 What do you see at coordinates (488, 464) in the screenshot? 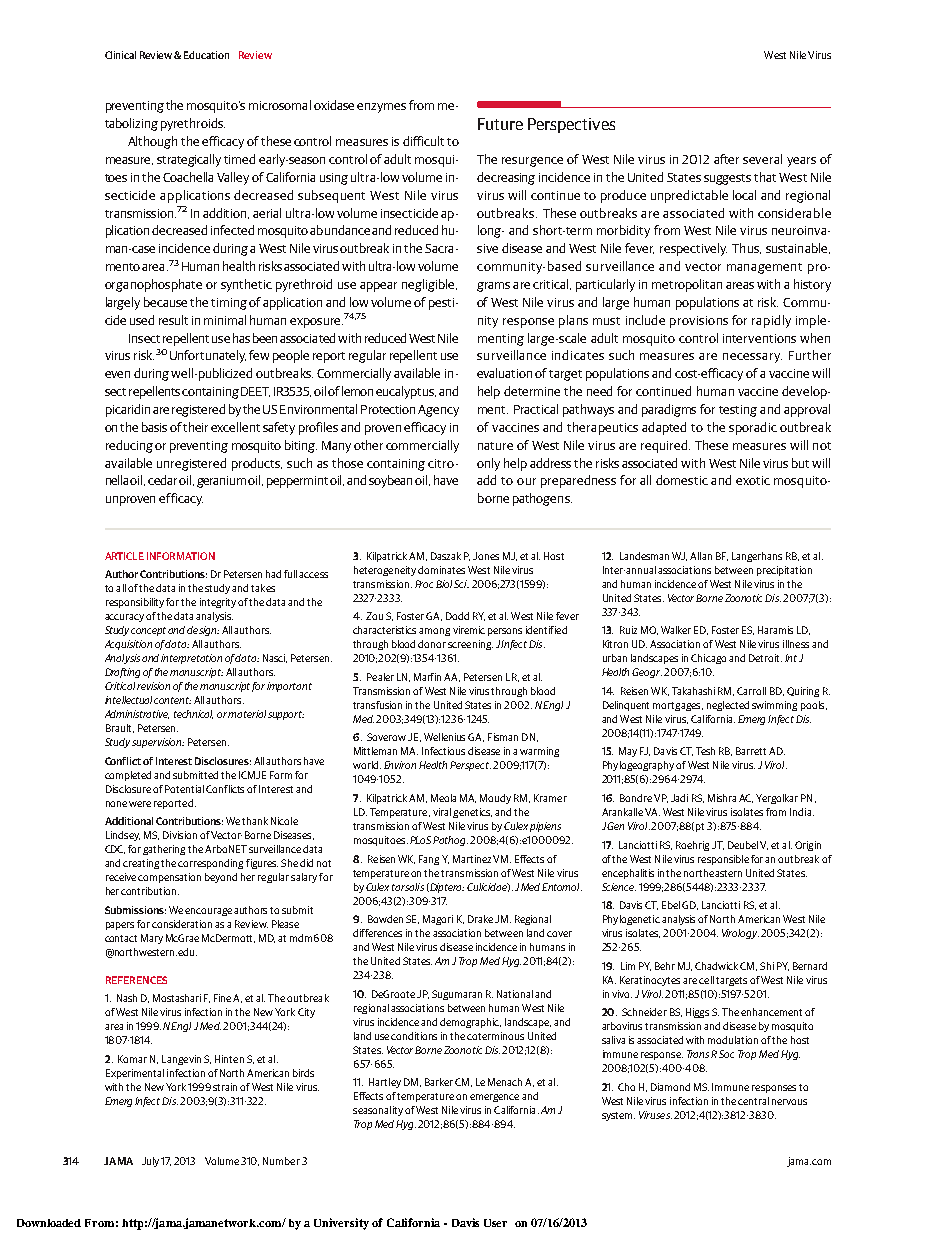
I see `only` at bounding box center [488, 464].
